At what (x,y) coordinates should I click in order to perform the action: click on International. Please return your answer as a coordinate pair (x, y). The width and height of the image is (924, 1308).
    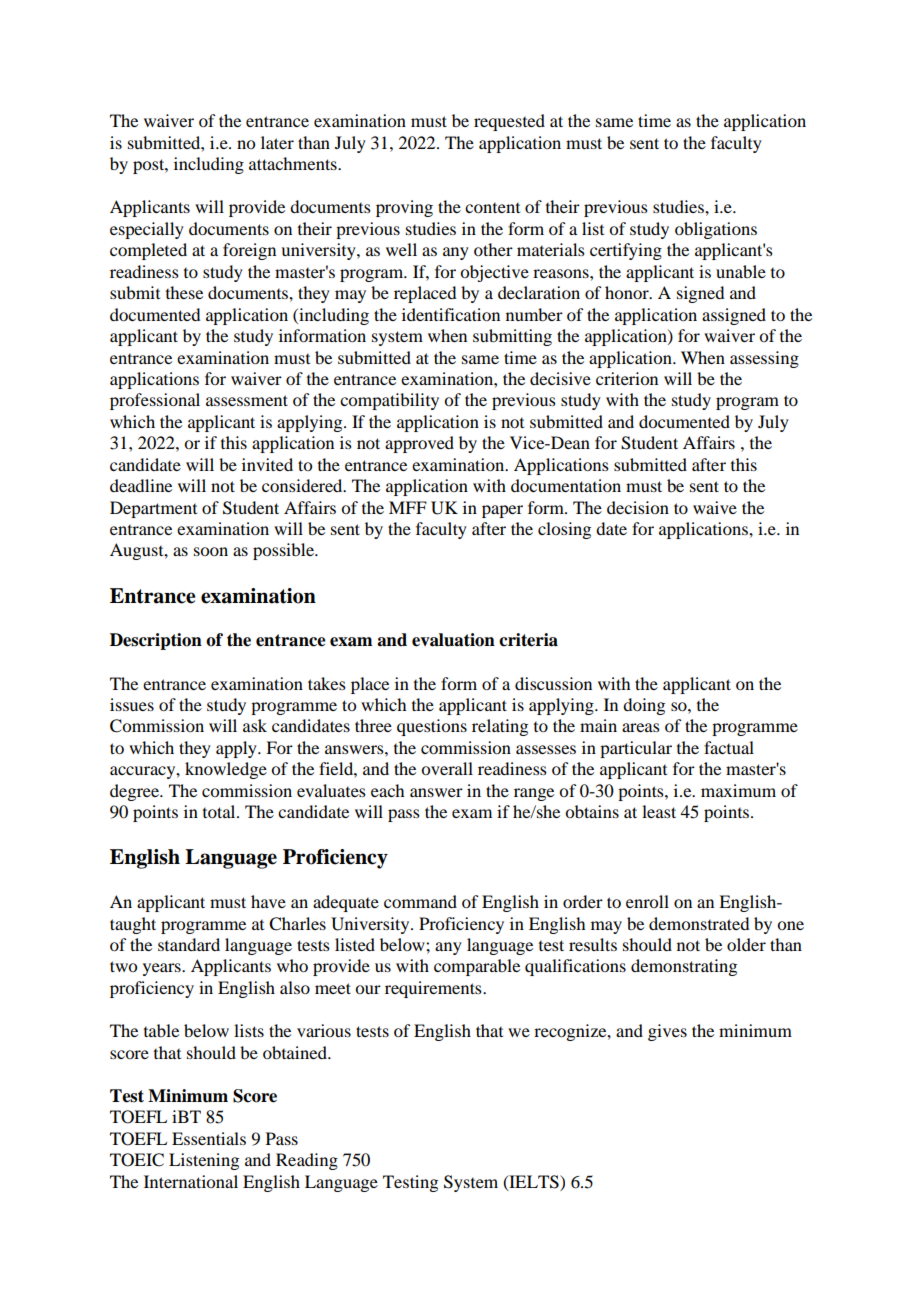
    Looking at the image, I should click on (191, 1181).
